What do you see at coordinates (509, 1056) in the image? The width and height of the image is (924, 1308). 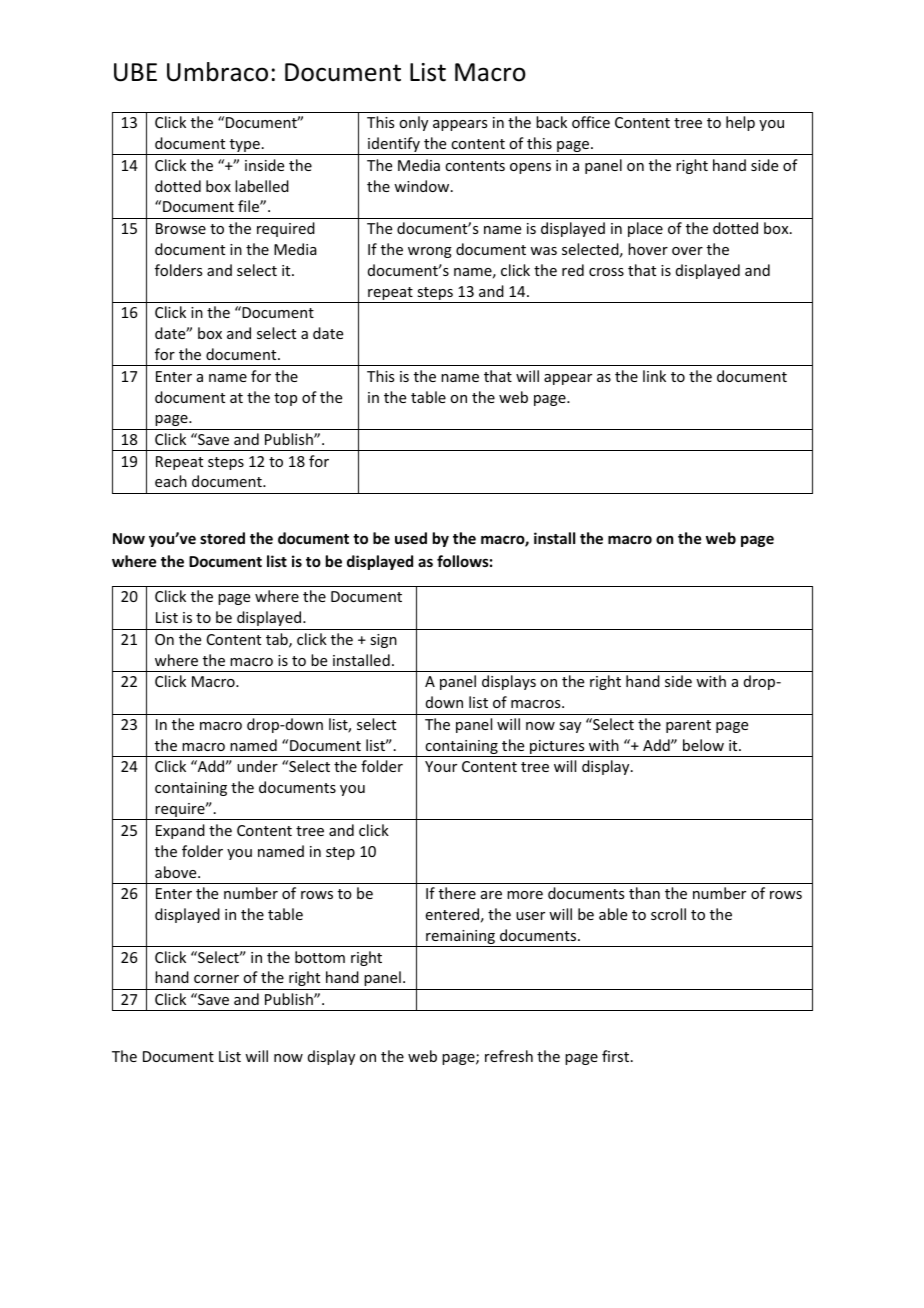 I see `refresh` at bounding box center [509, 1056].
